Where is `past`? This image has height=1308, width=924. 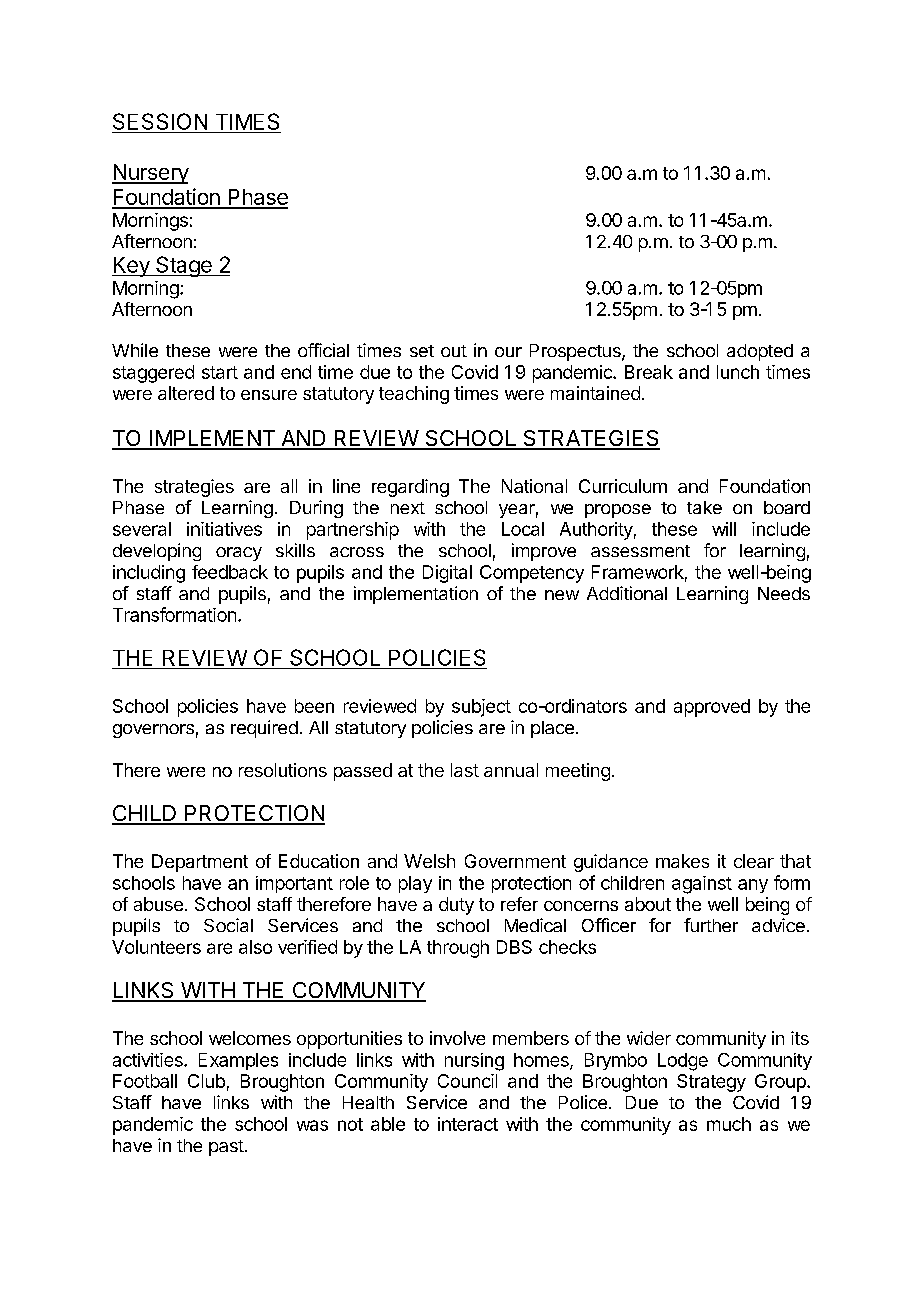 past is located at coordinates (226, 1148).
